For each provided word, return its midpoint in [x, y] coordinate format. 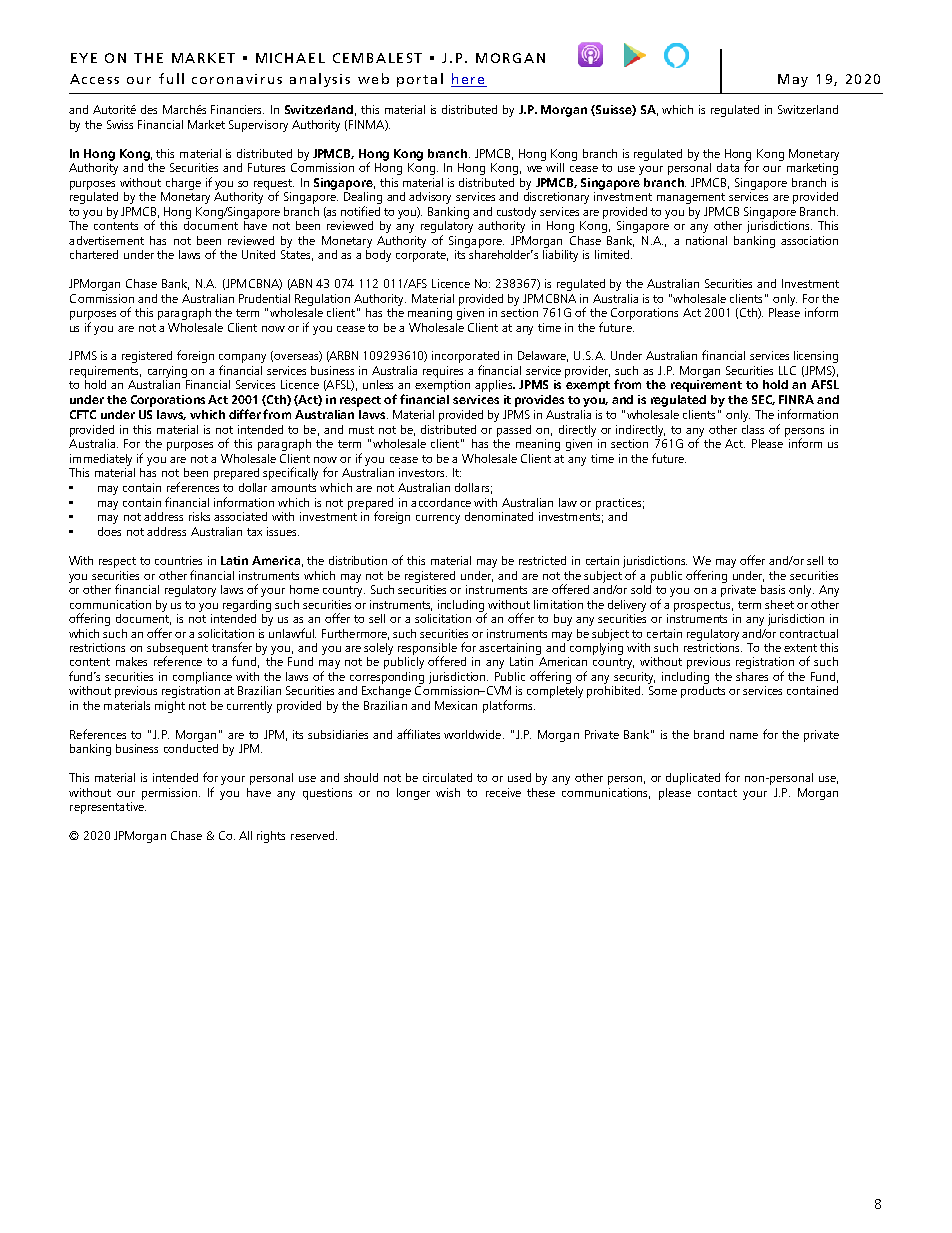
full [171, 78]
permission [171, 794]
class [753, 429]
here [469, 80]
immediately [101, 460]
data [728, 167]
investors [423, 472]
